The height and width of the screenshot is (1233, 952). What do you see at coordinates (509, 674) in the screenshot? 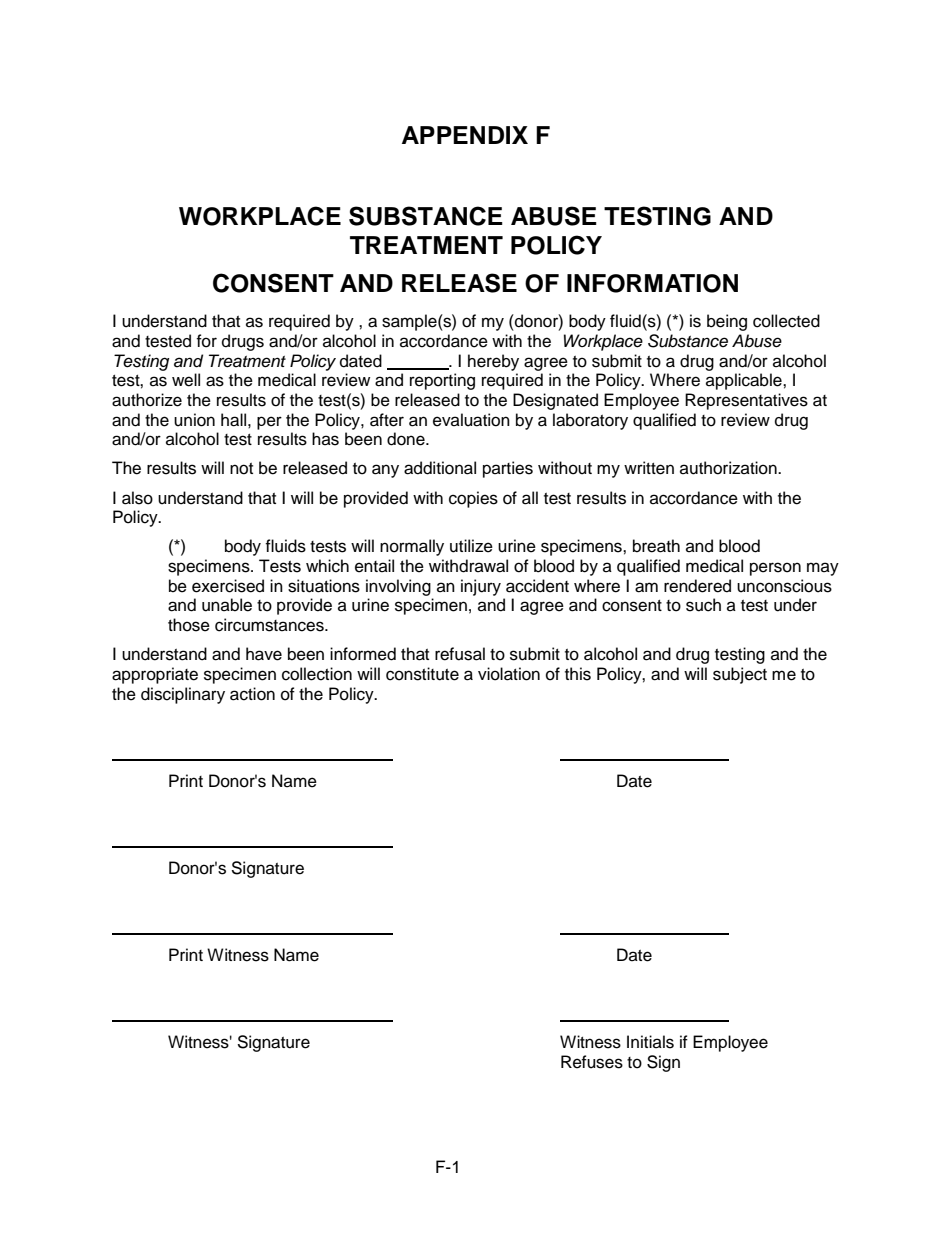
I see `violation` at bounding box center [509, 674].
